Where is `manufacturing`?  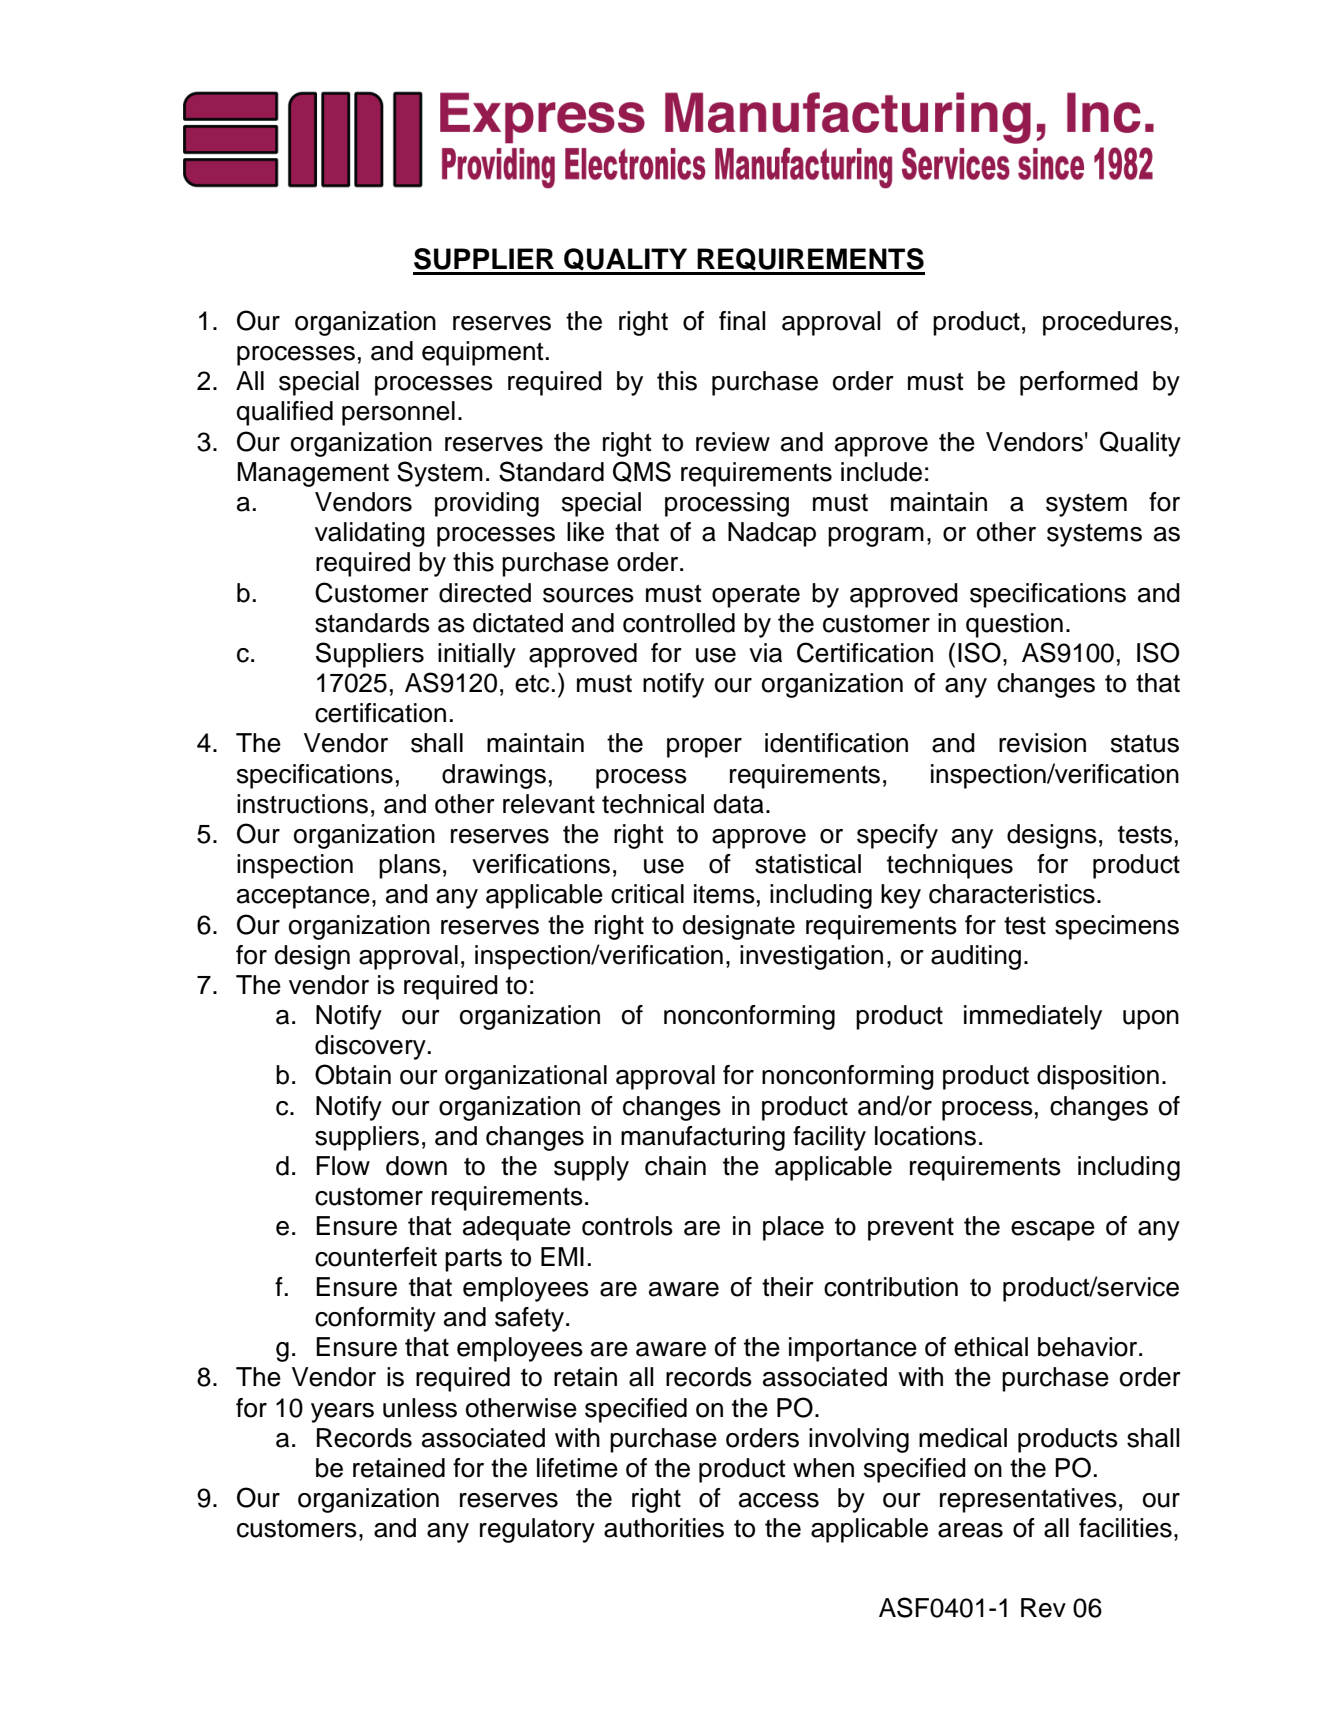
manufacturing is located at coordinates (703, 1138).
